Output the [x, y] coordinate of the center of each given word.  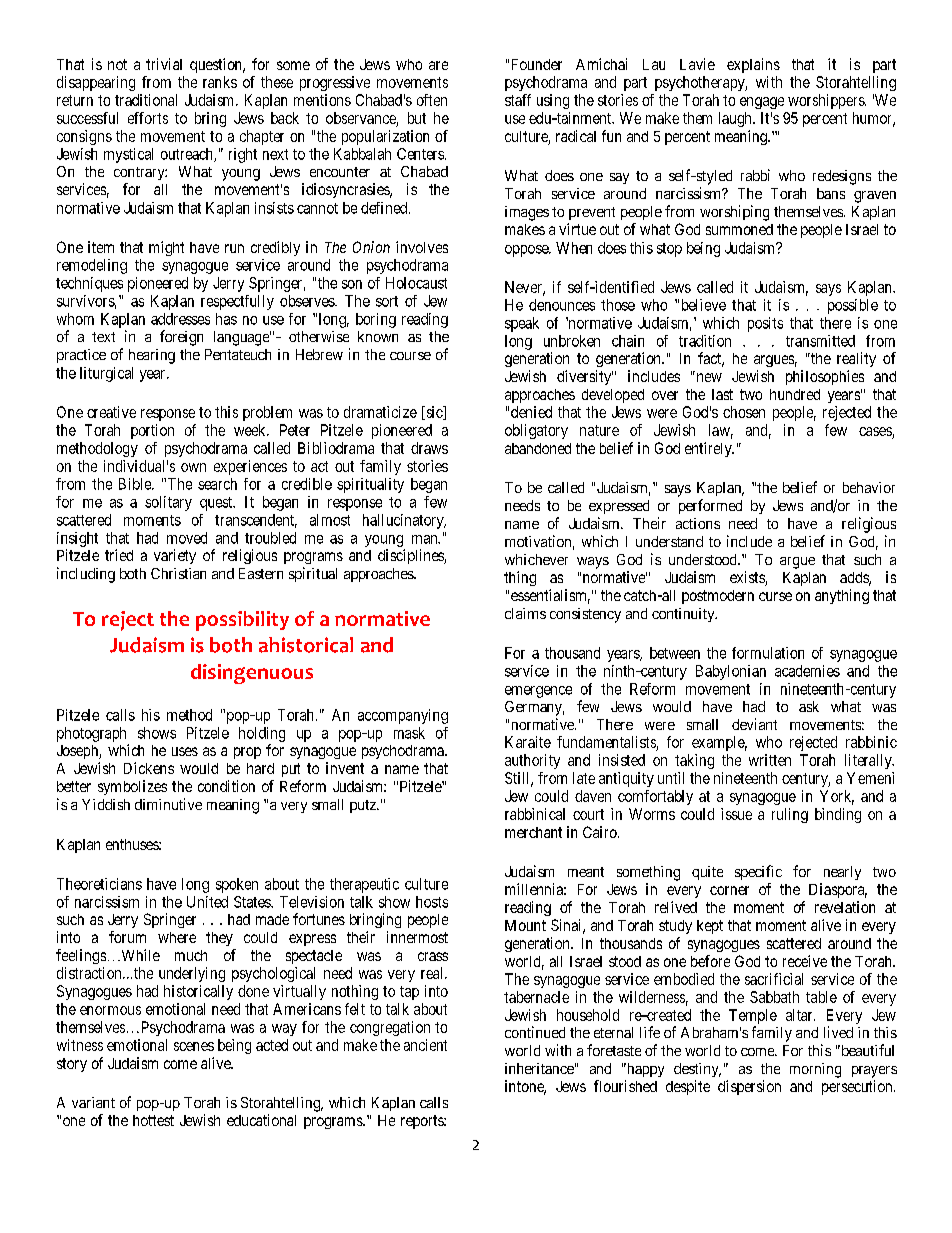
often [432, 100]
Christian [178, 573]
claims [525, 613]
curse [775, 596]
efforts [148, 118]
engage [762, 103]
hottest [153, 1120]
